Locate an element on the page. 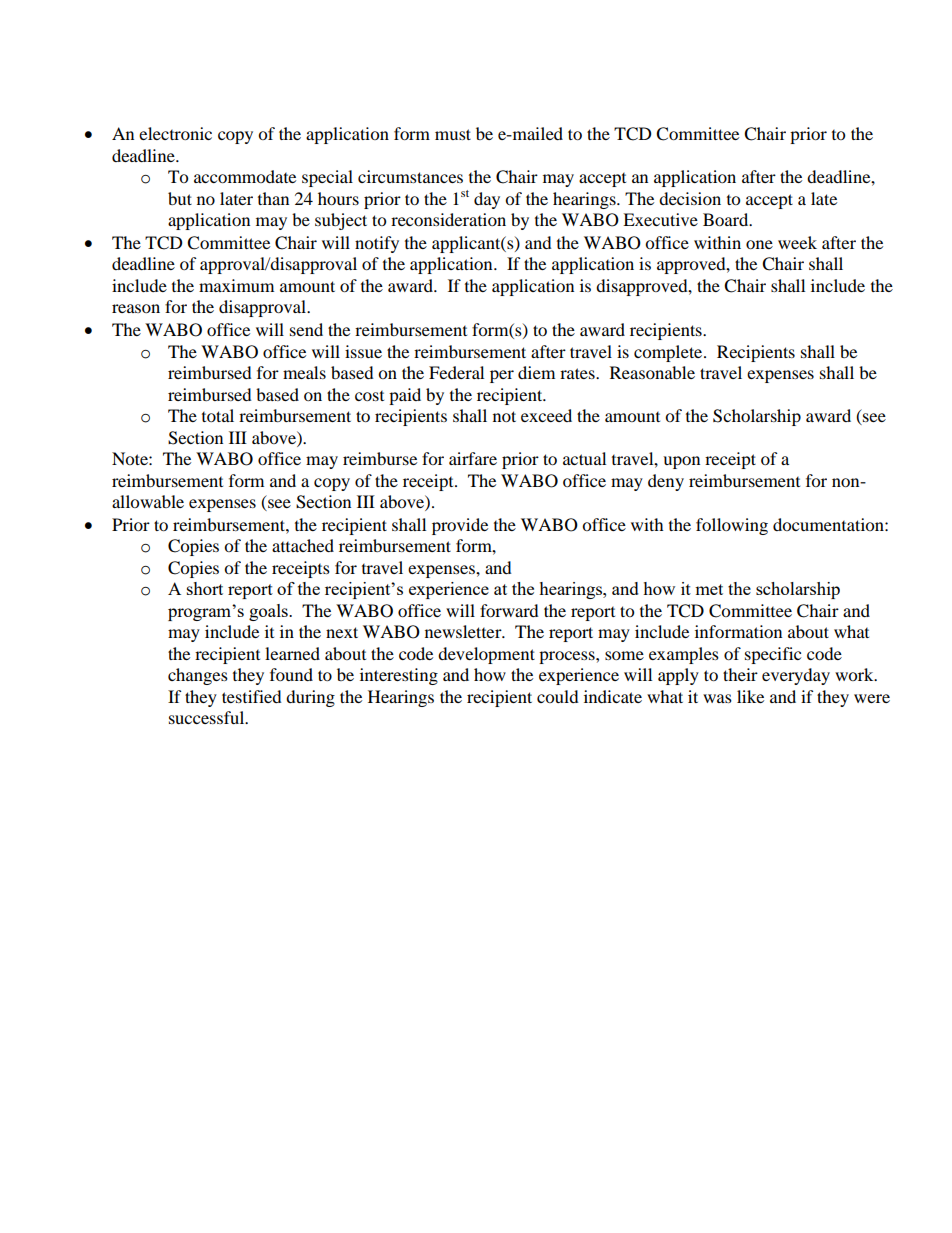  upon is located at coordinates (681, 462).
